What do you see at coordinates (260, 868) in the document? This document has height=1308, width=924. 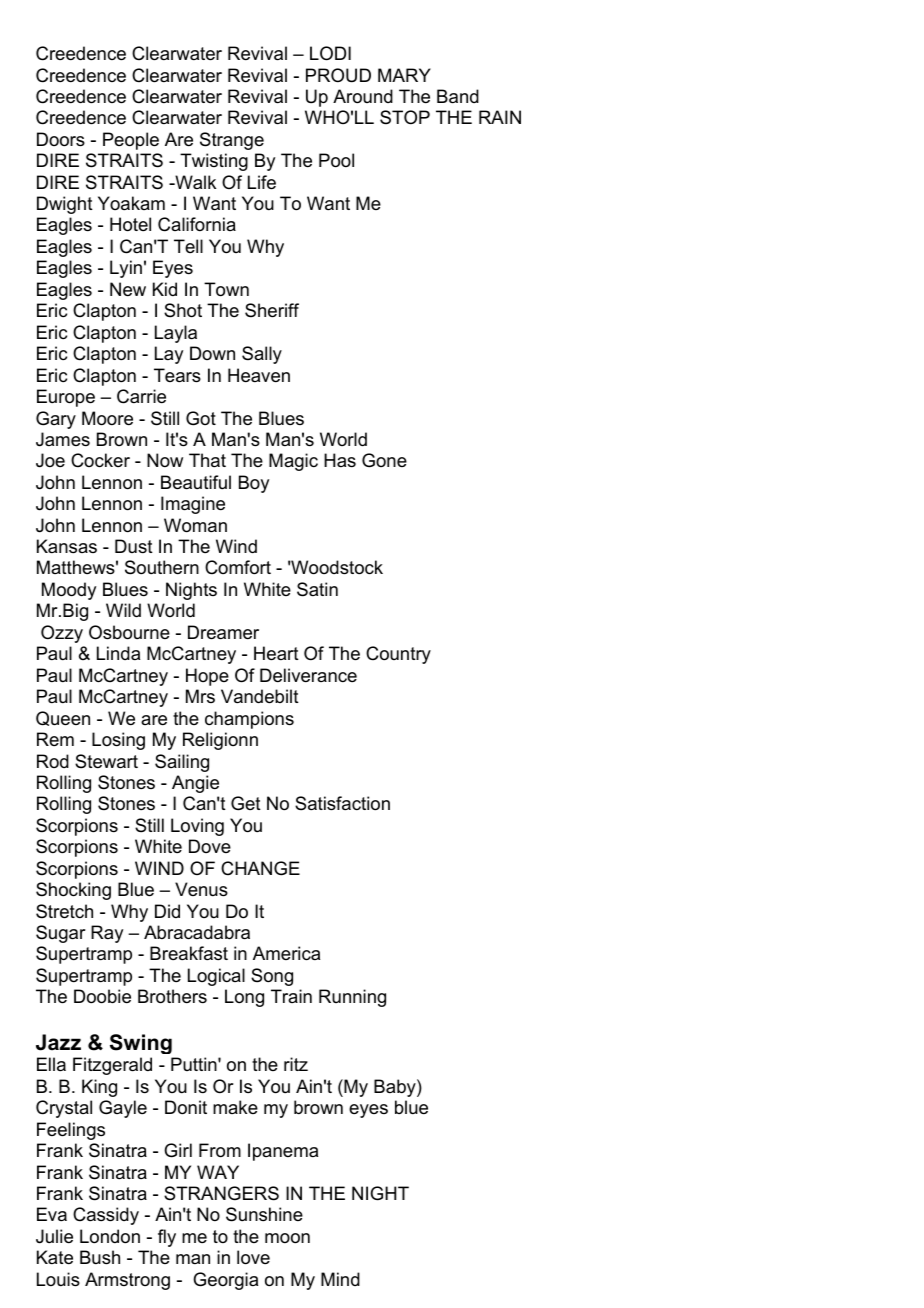 I see `CHANGE` at bounding box center [260, 868].
